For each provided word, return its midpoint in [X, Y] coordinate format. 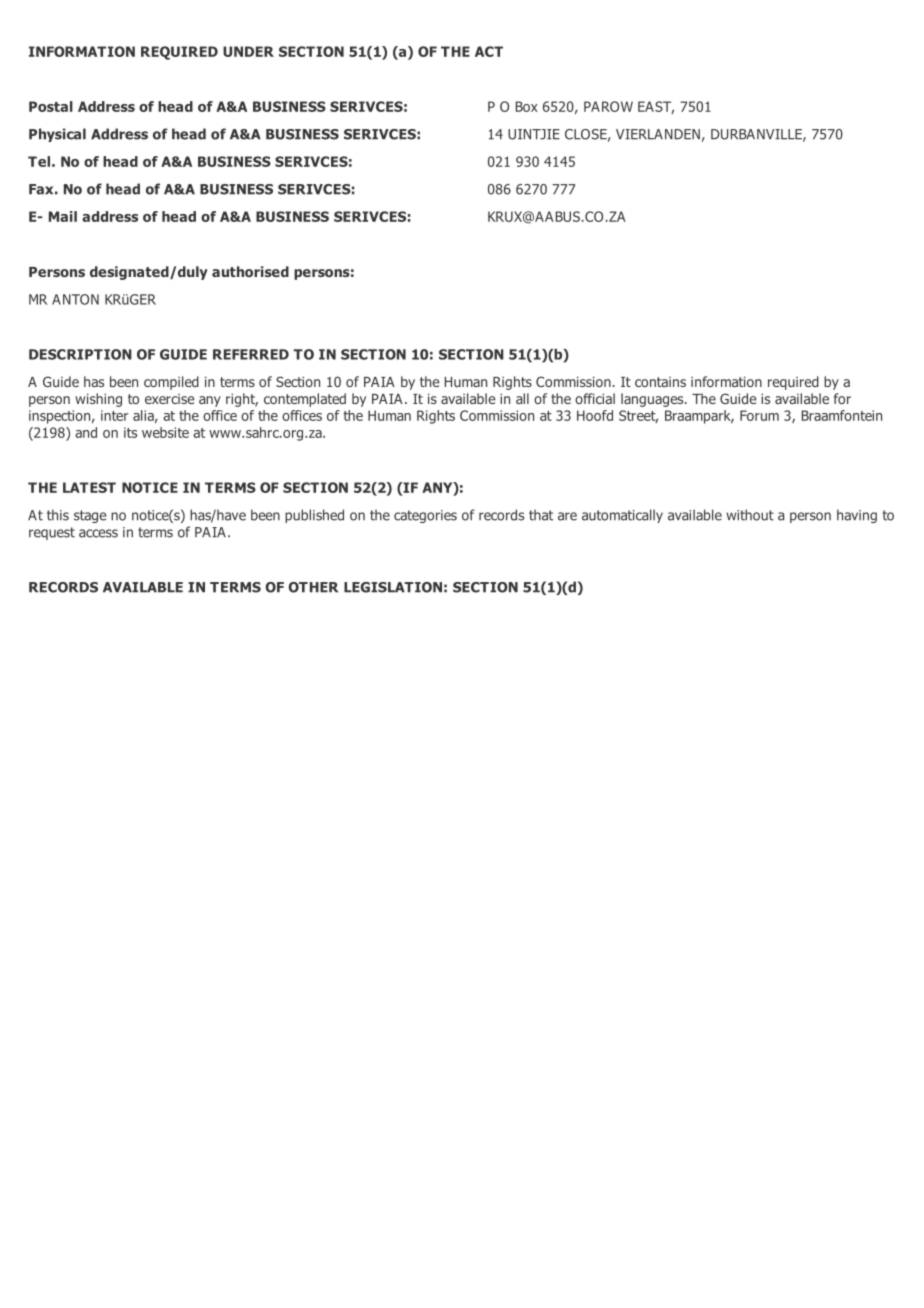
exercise [169, 399]
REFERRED [251, 354]
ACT [489, 51]
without [750, 515]
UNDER [248, 51]
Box [527, 106]
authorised [250, 271]
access [98, 533]
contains [660, 382]
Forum [759, 415]
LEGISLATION [393, 587]
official [595, 398]
